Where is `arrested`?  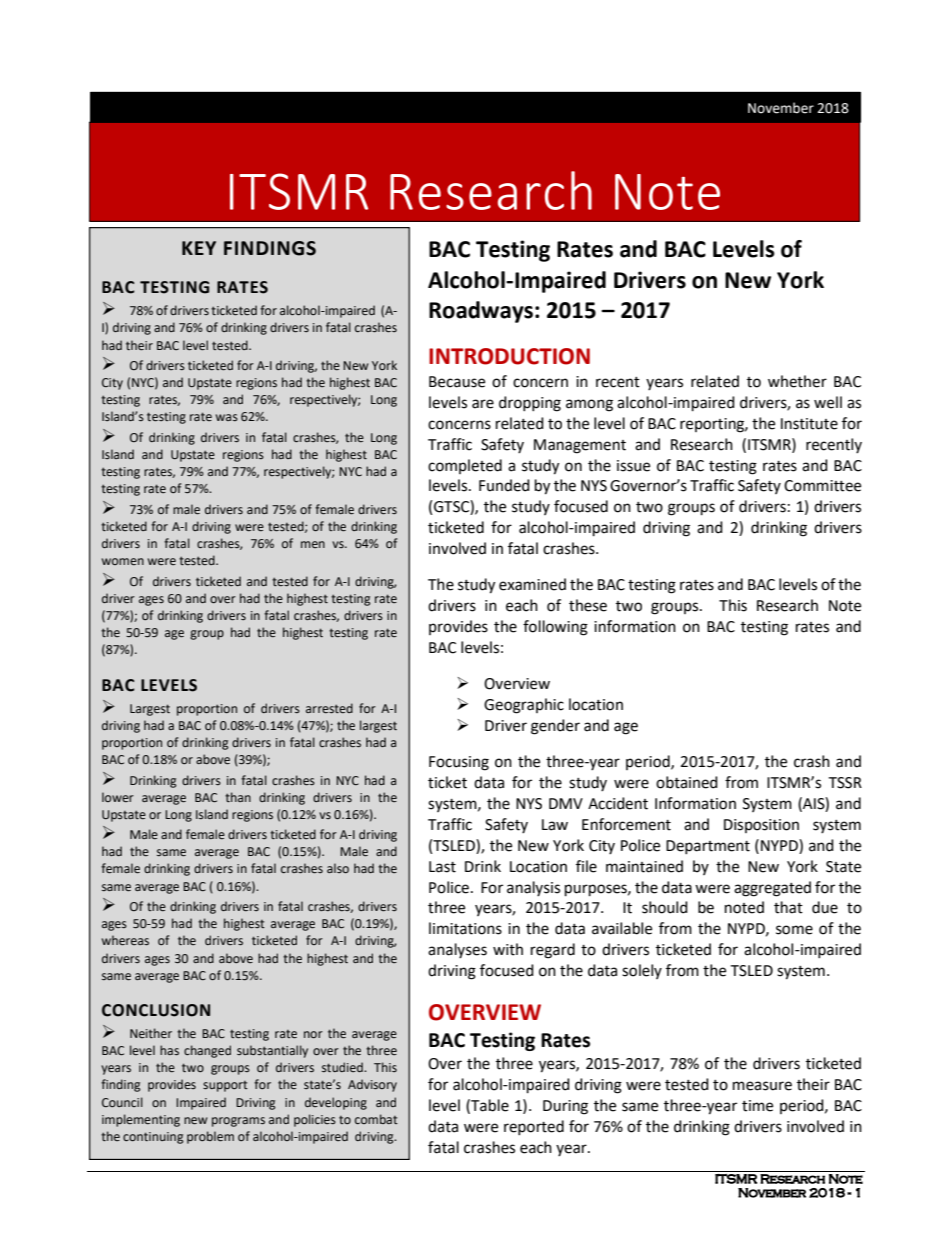
arrested is located at coordinates (329, 708).
